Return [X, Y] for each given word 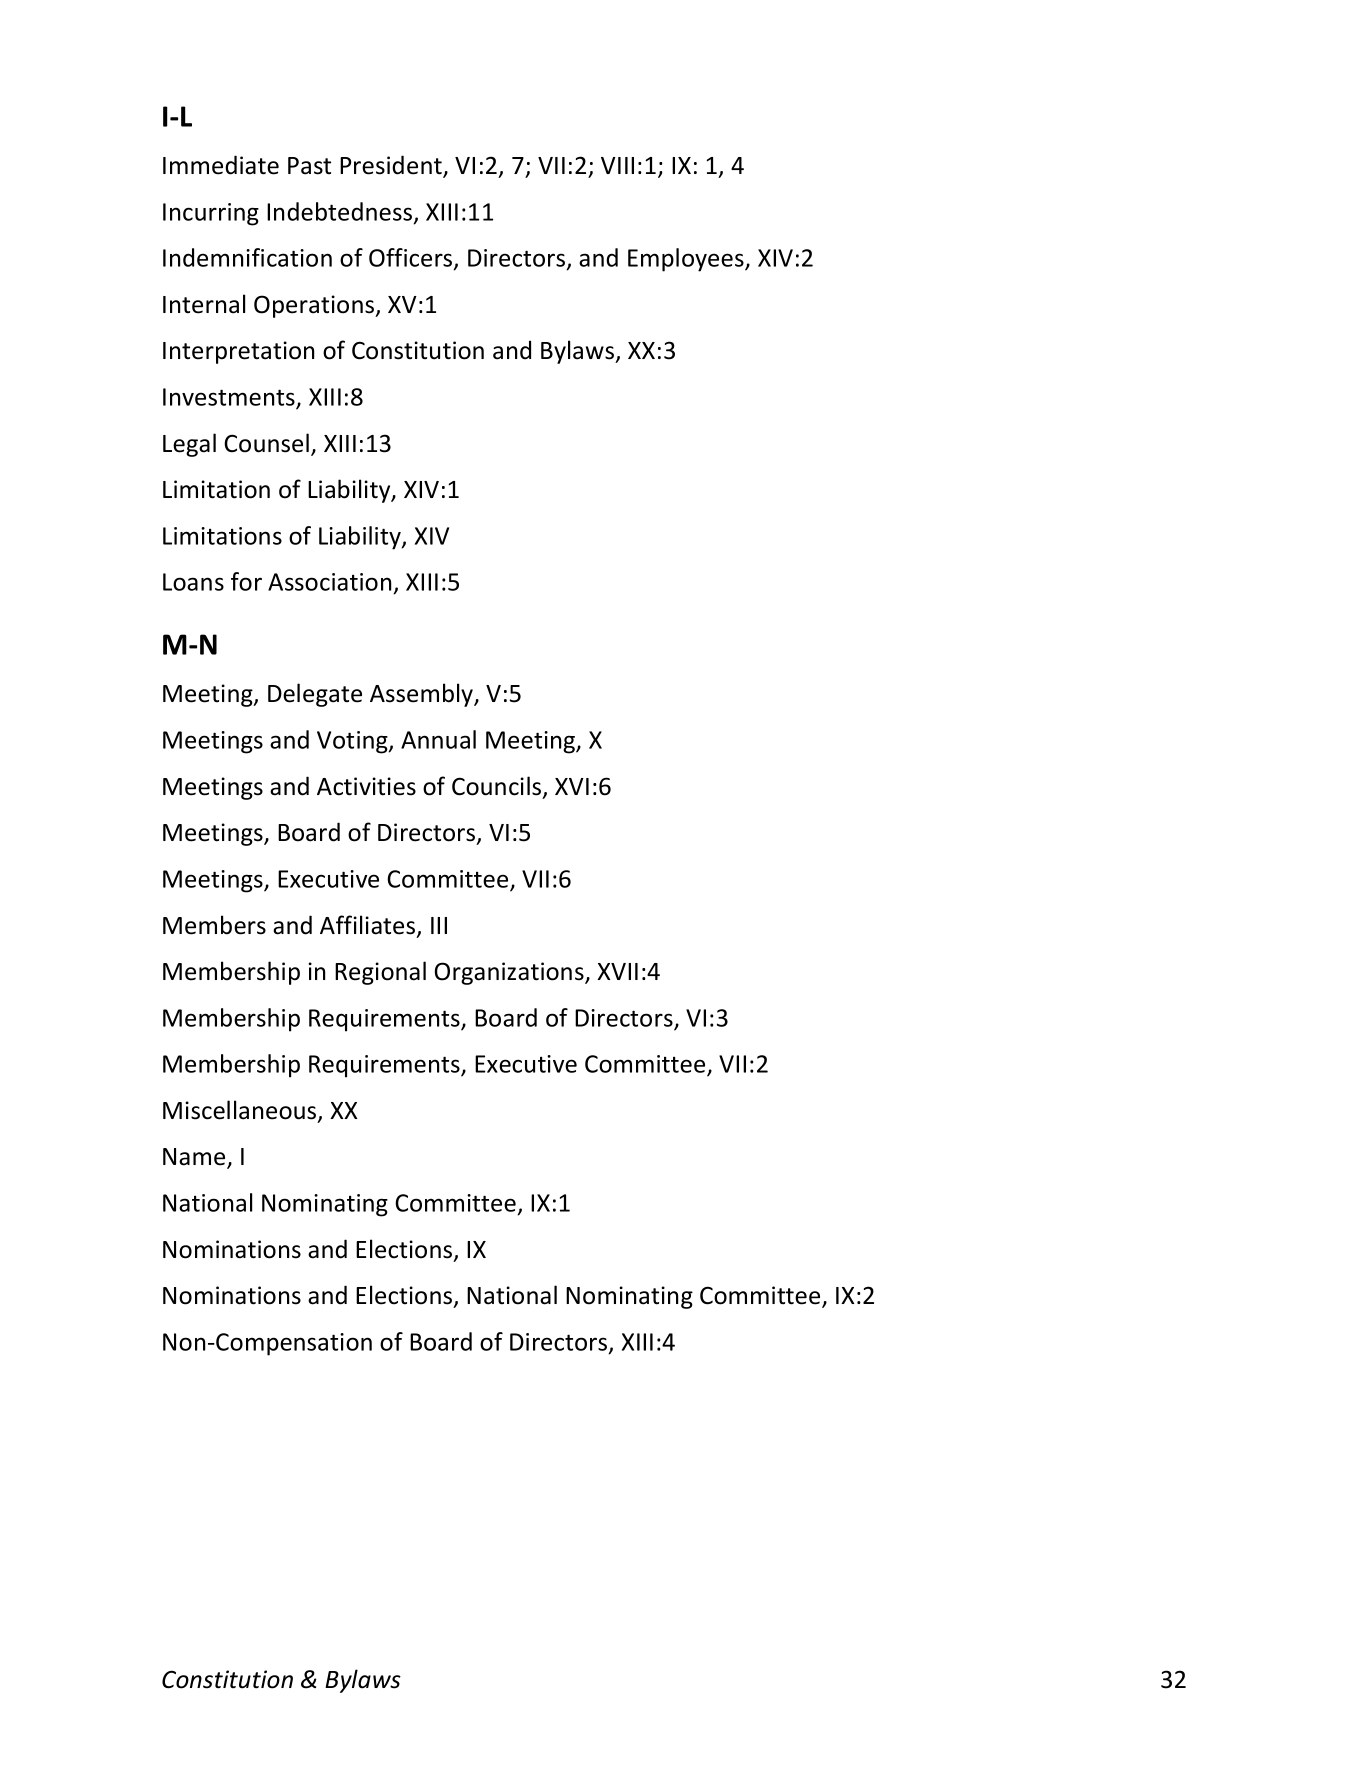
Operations [315, 306]
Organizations [510, 973]
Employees [687, 260]
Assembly [423, 695]
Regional [380, 973]
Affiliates [369, 926]
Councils [498, 787]
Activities [366, 786]
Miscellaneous [241, 1111]
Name [195, 1158]
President [392, 166]
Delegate [315, 695]
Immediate [221, 165]
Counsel [266, 443]
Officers [412, 258]
